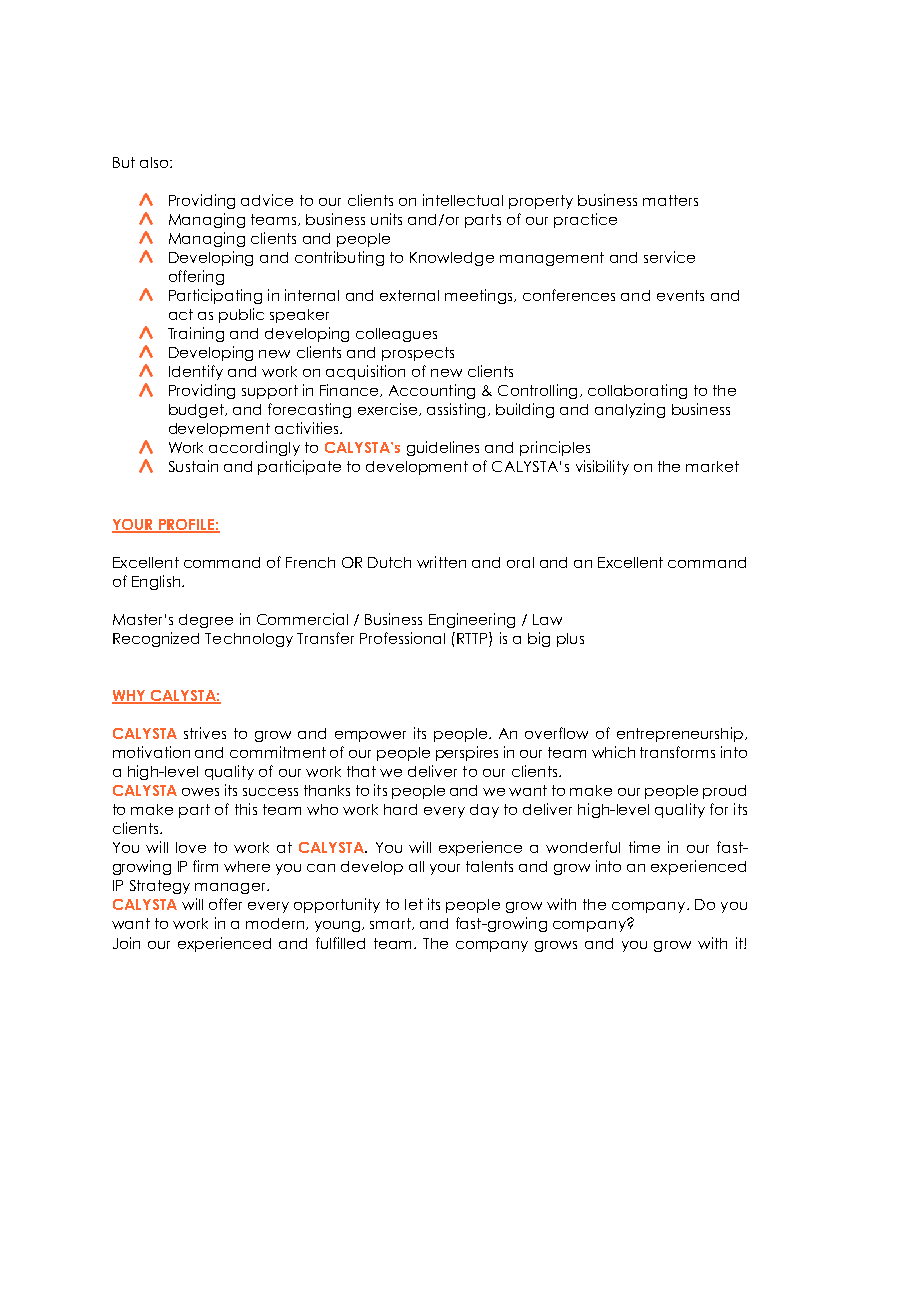 Image resolution: width=924 pixels, height=1308 pixels. Describe the element at coordinates (156, 639) in the screenshot. I see `Recognized` at that location.
